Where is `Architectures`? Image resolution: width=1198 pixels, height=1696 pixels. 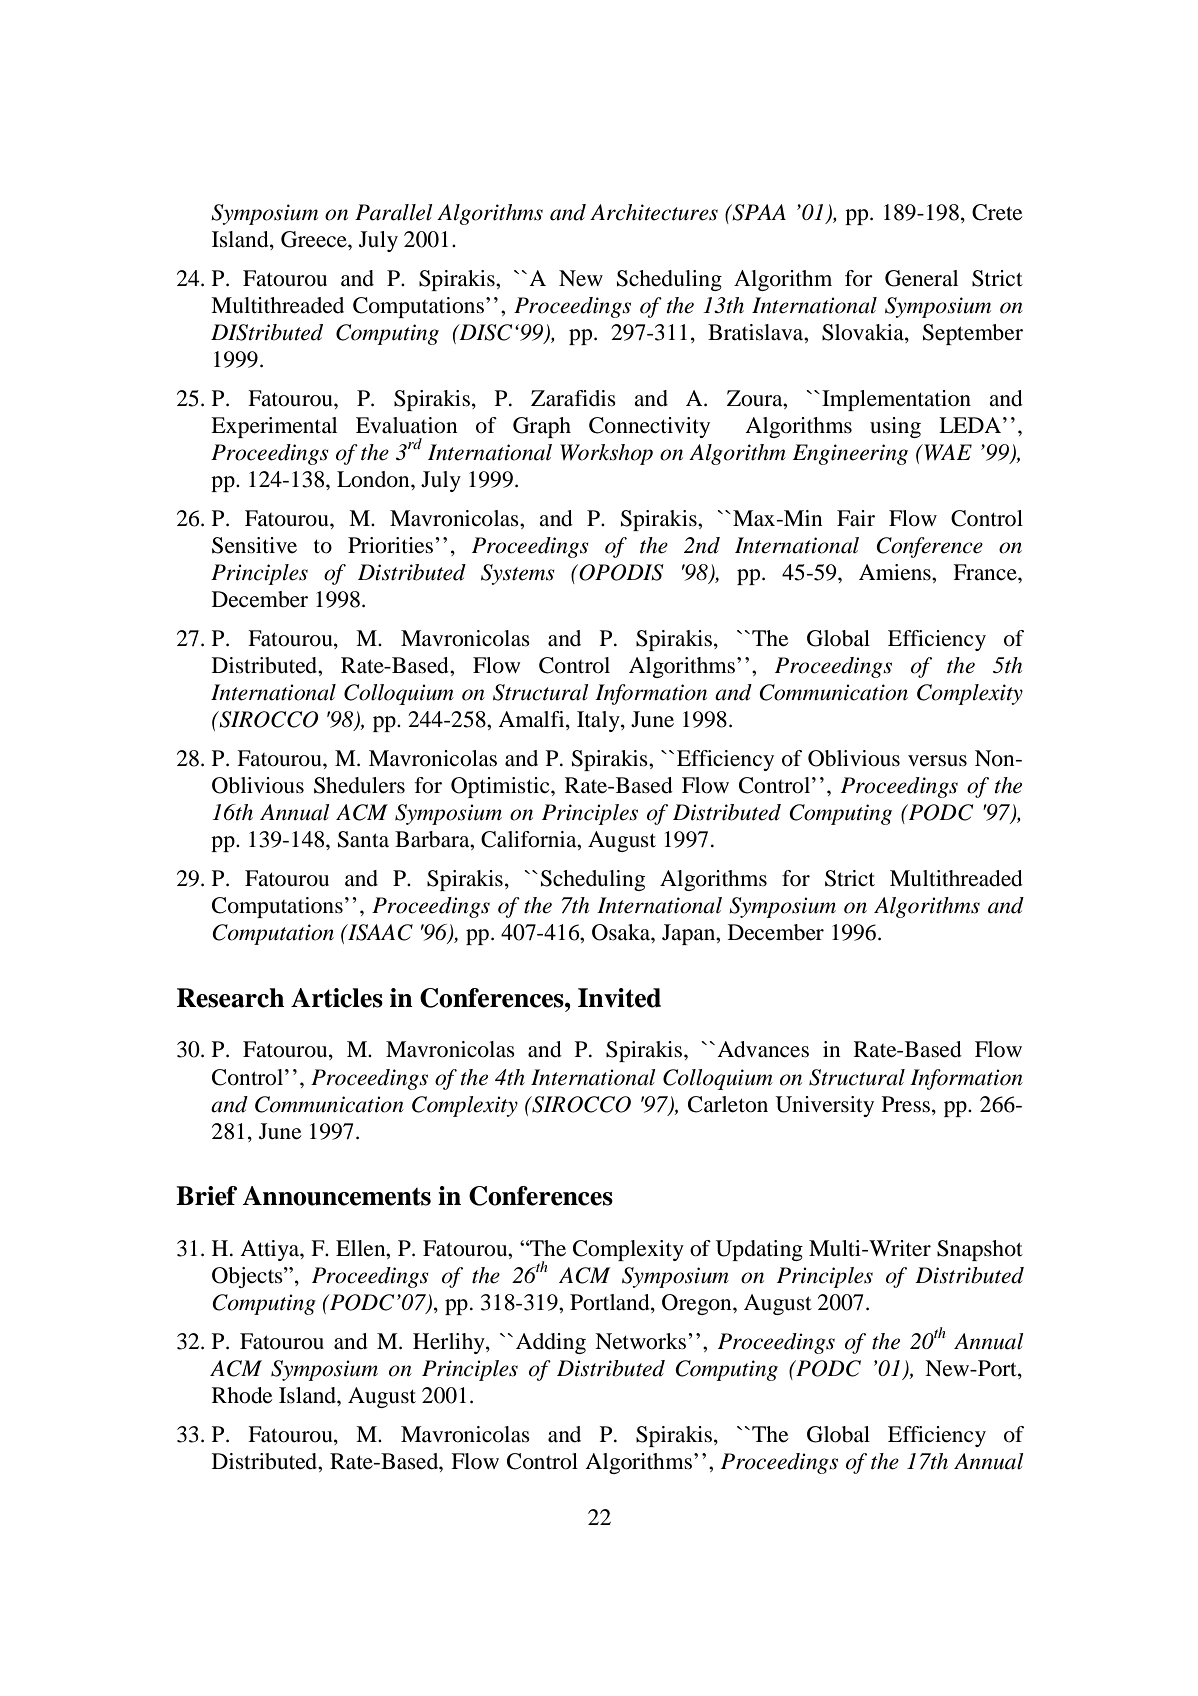
Architectures is located at coordinates (654, 212).
